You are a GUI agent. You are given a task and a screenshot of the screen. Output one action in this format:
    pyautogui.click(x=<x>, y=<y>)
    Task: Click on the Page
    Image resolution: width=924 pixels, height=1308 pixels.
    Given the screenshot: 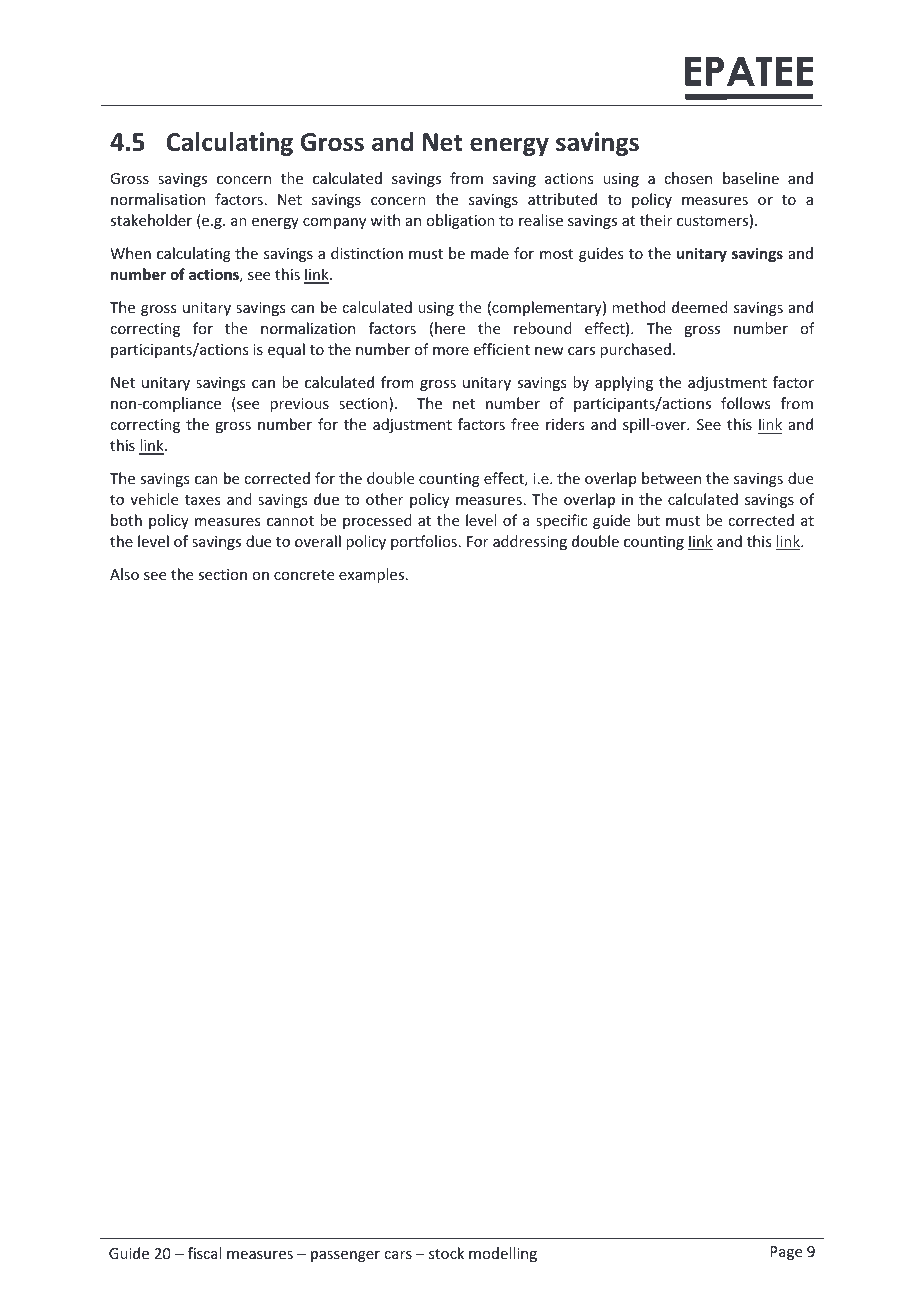 What is the action you would take?
    pyautogui.click(x=786, y=1253)
